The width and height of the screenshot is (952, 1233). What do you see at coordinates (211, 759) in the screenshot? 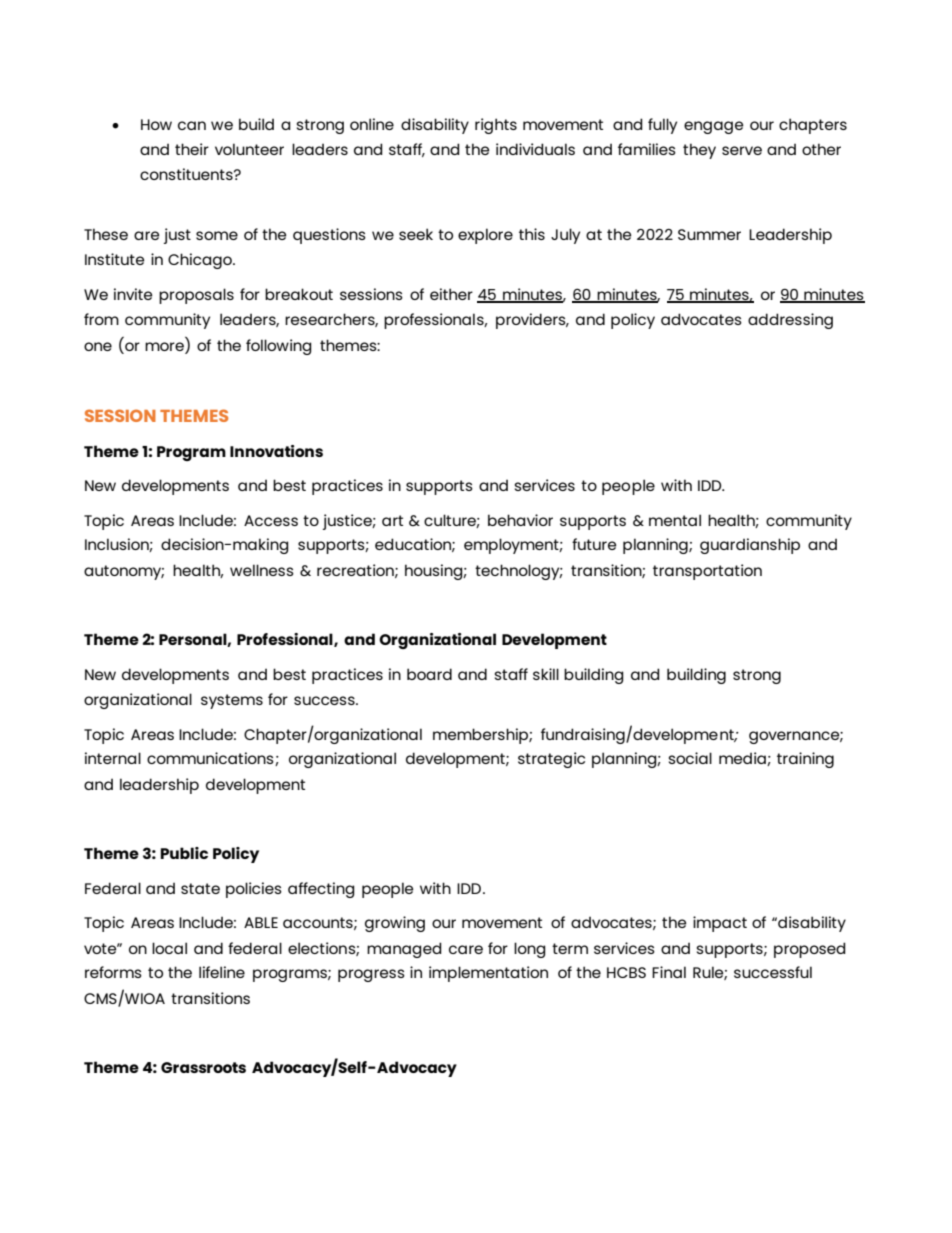
I see `communications` at bounding box center [211, 759].
